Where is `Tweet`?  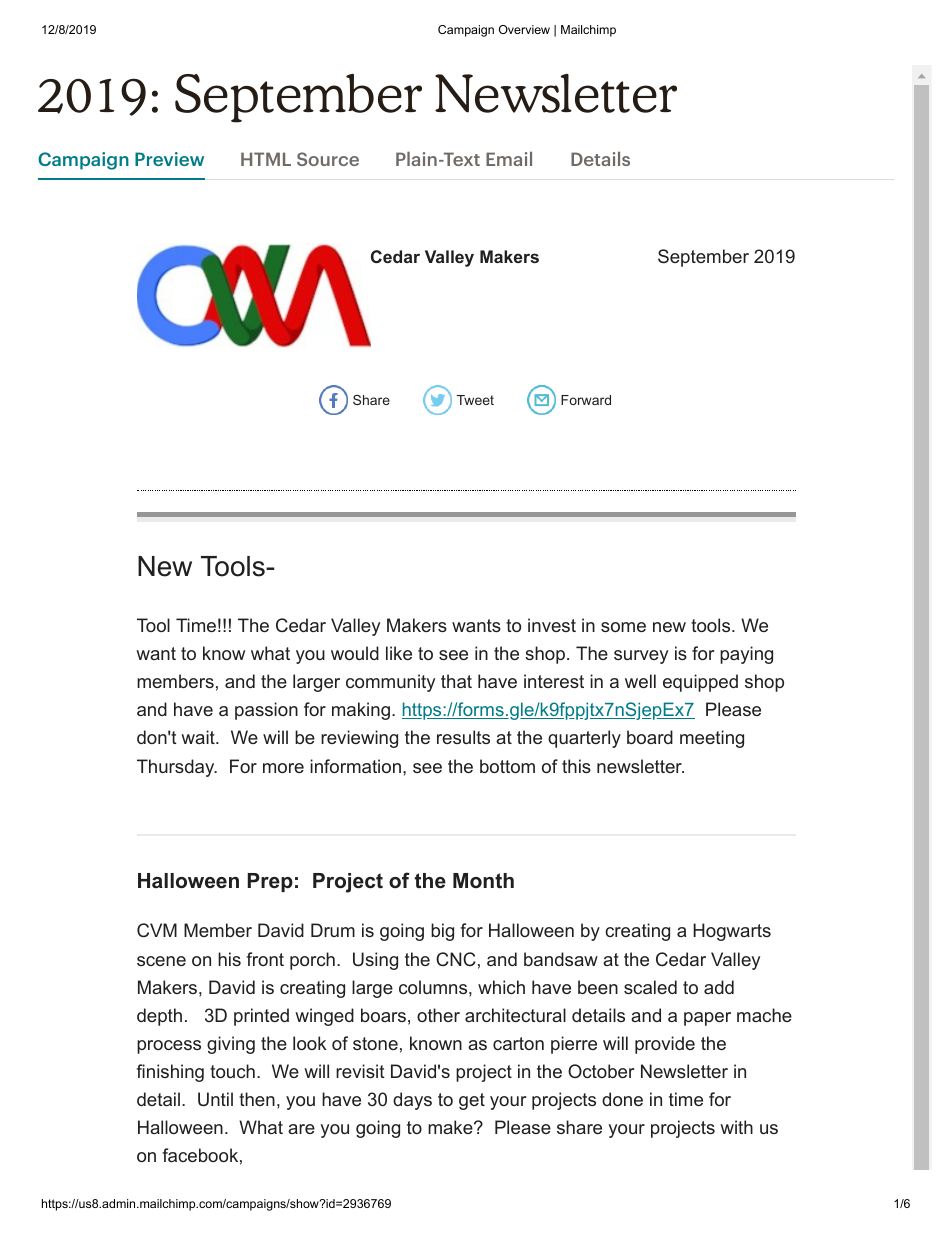
Tweet is located at coordinates (475, 400).
